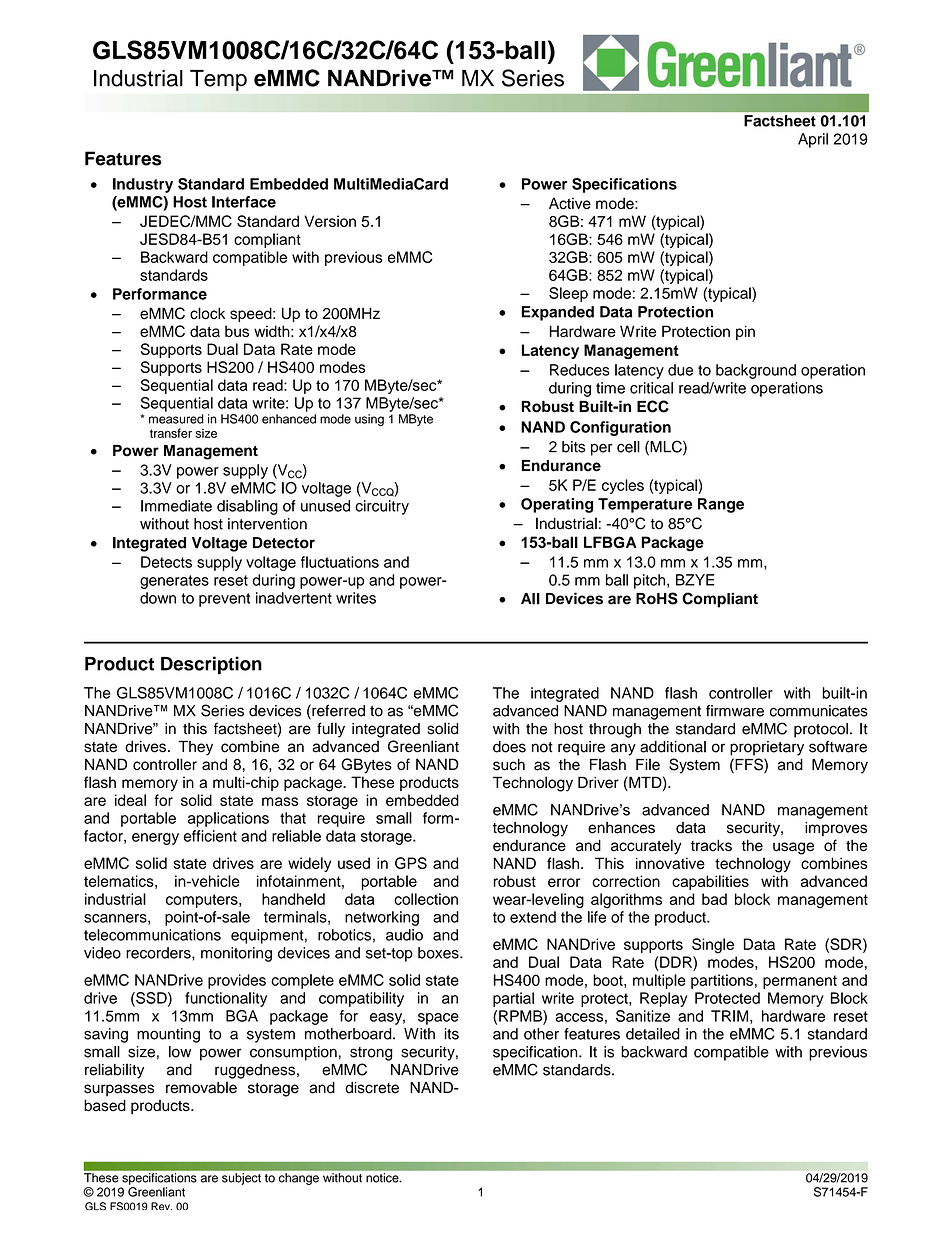  Describe the element at coordinates (570, 203) in the page. I see `Active` at that location.
